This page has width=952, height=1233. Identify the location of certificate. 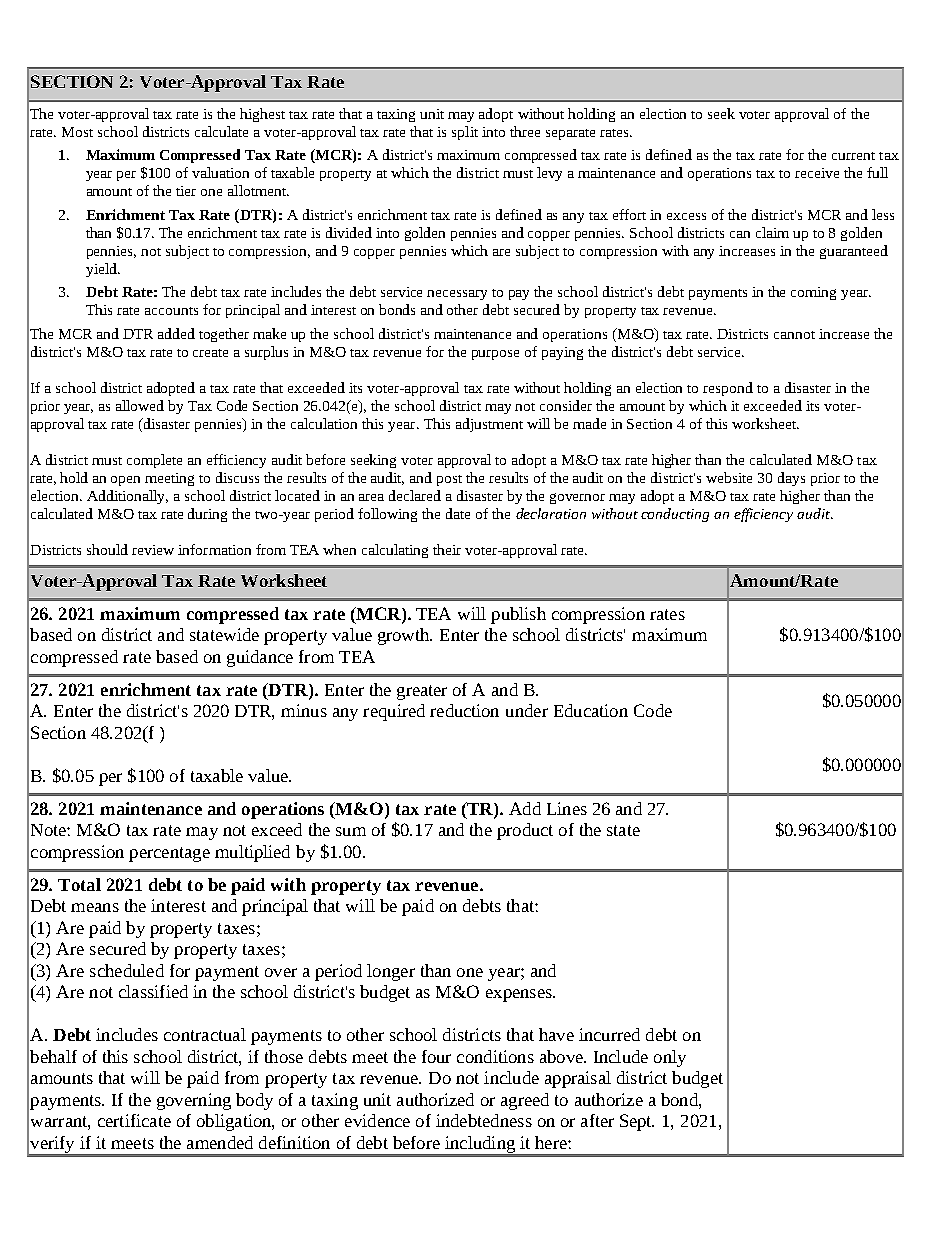
(134, 1120).
